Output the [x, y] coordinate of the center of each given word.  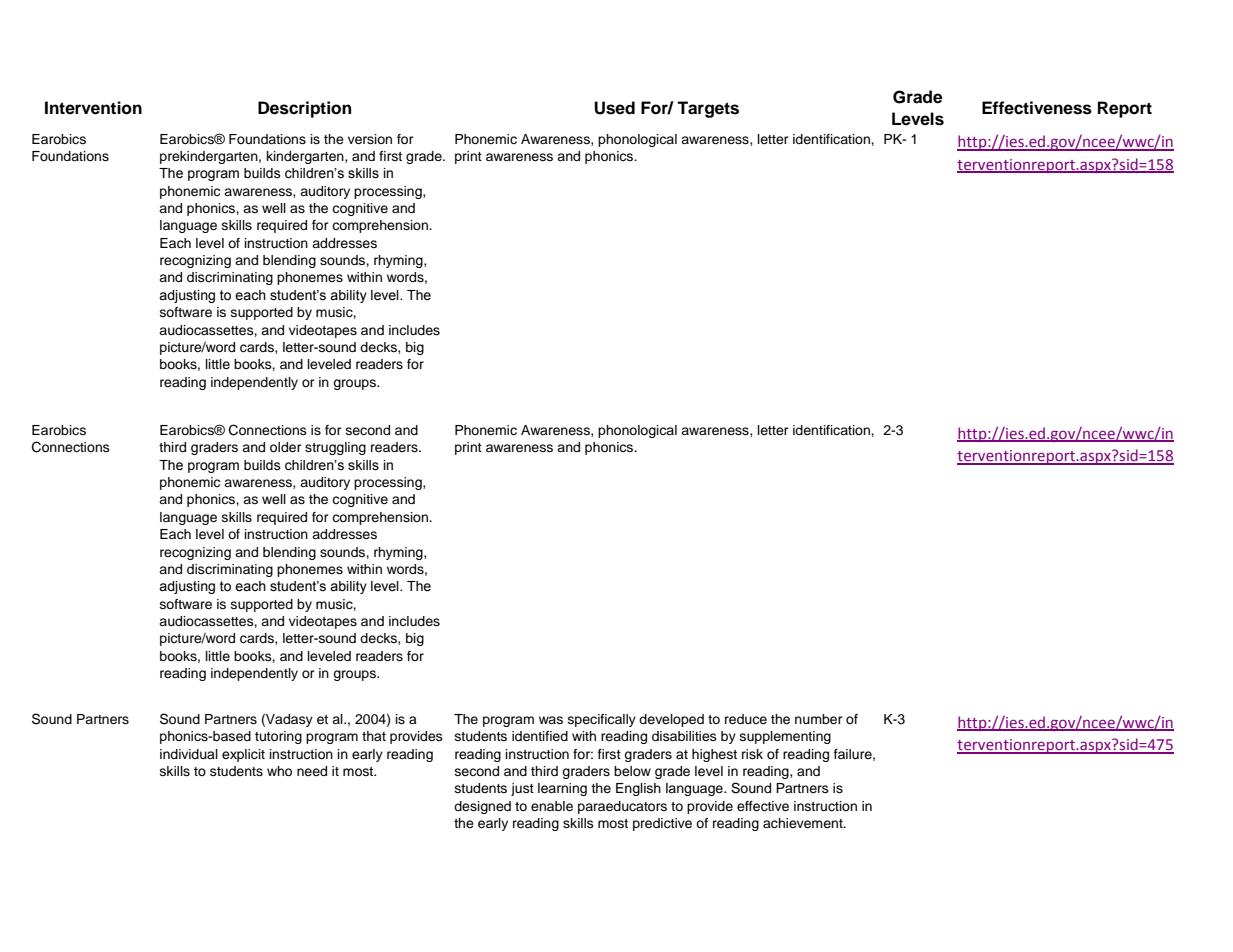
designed [482, 807]
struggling [335, 448]
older [286, 447]
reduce [746, 719]
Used [614, 108]
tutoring [278, 737]
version [370, 139]
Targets [708, 109]
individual [189, 754]
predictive [662, 824]
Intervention [93, 108]
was [551, 720]
